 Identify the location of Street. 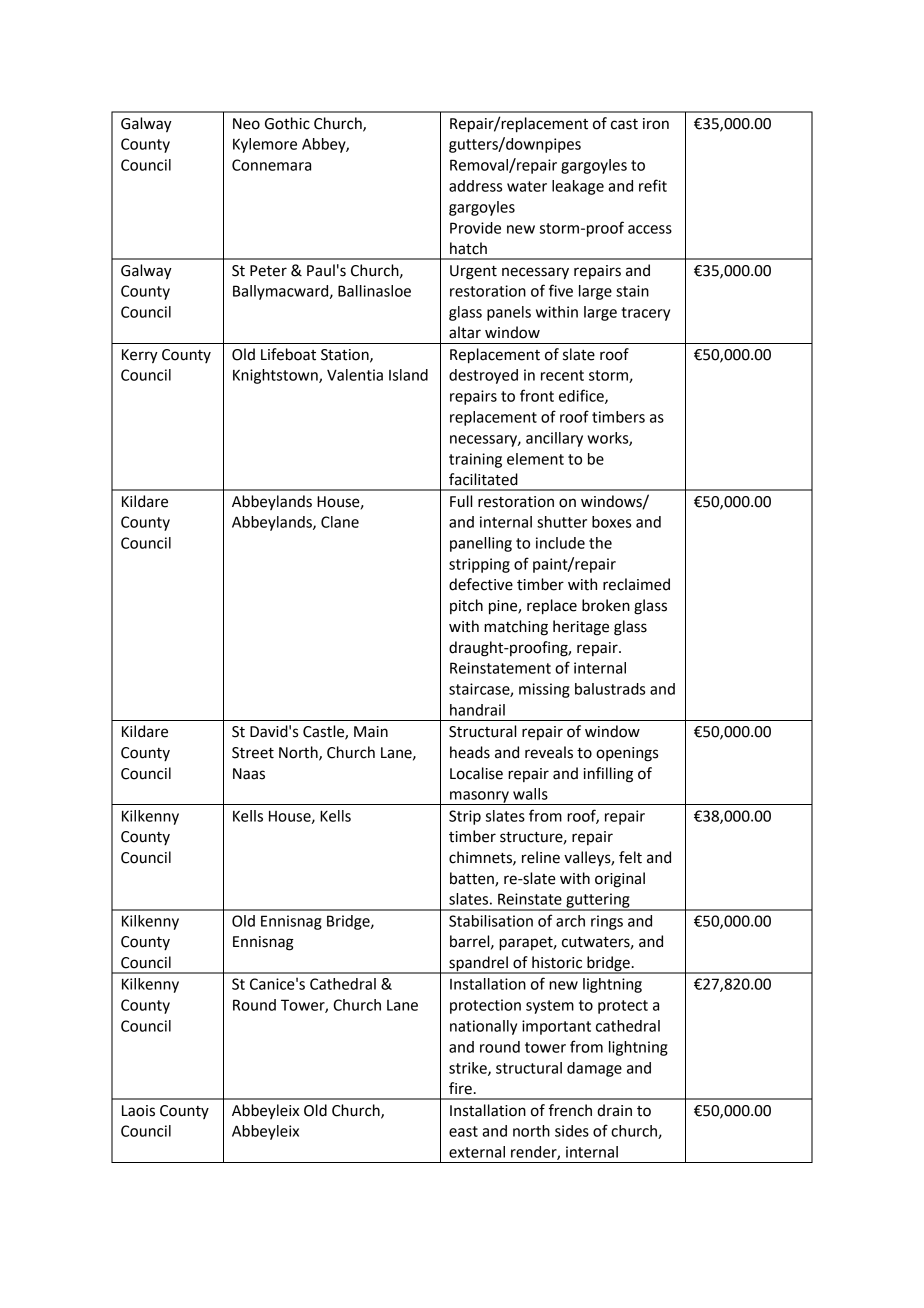
(253, 753).
